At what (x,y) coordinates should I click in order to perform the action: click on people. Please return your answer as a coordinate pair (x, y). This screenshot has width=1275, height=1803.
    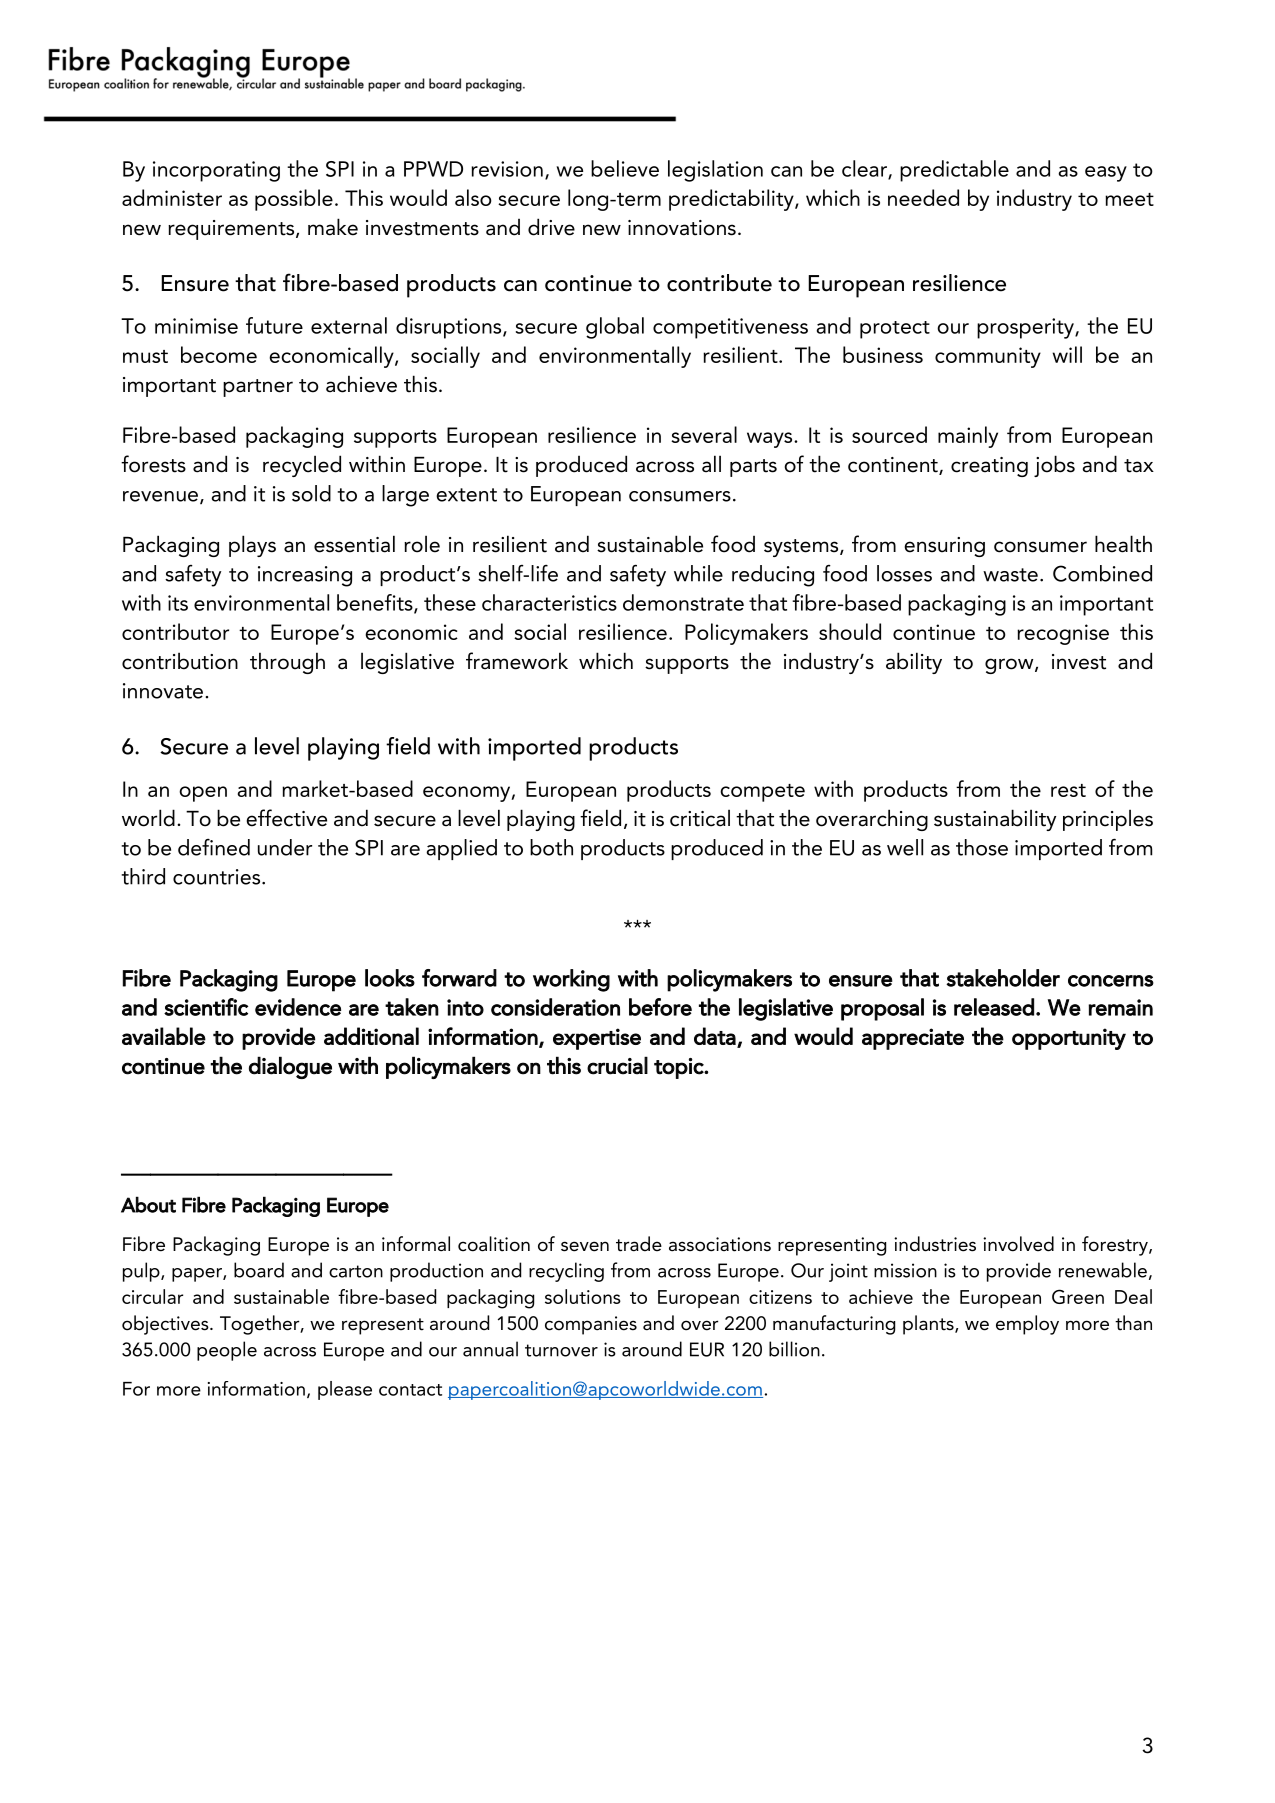
    Looking at the image, I should click on (227, 1351).
